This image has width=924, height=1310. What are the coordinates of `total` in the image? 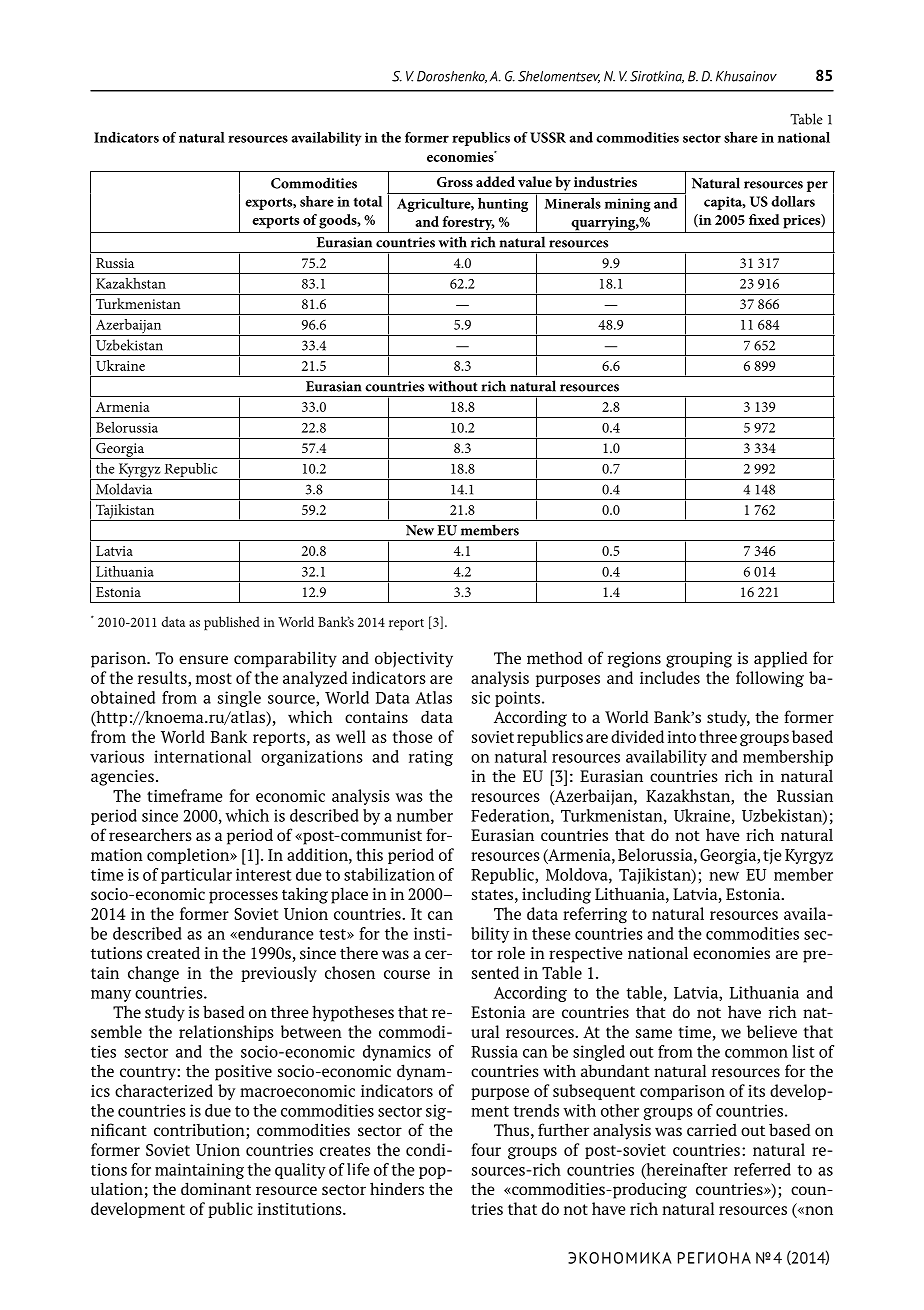 It's located at (367, 201).
